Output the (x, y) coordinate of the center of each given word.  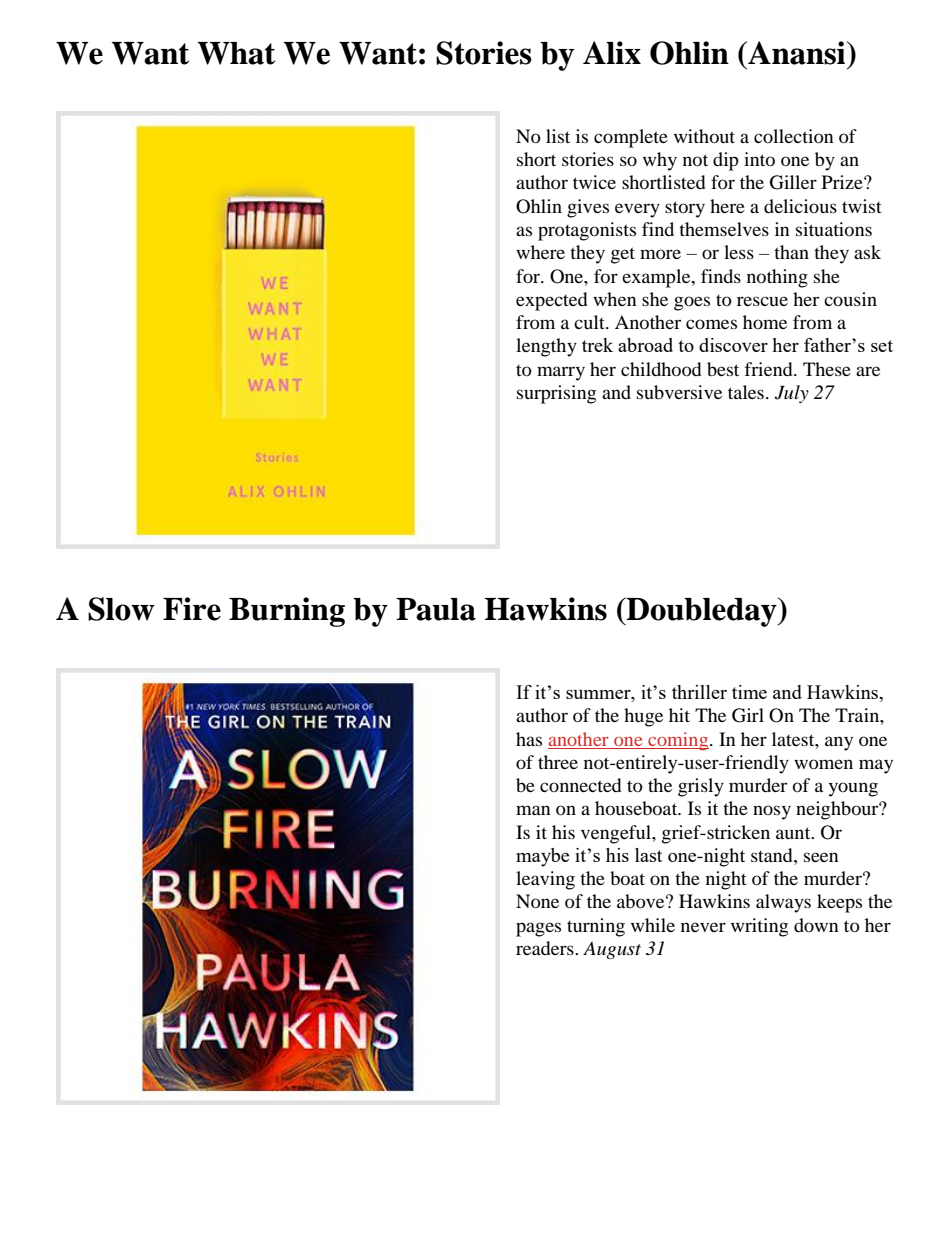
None (537, 901)
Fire (192, 609)
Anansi (797, 53)
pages (538, 929)
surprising (556, 394)
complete (631, 138)
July (791, 394)
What (236, 53)
